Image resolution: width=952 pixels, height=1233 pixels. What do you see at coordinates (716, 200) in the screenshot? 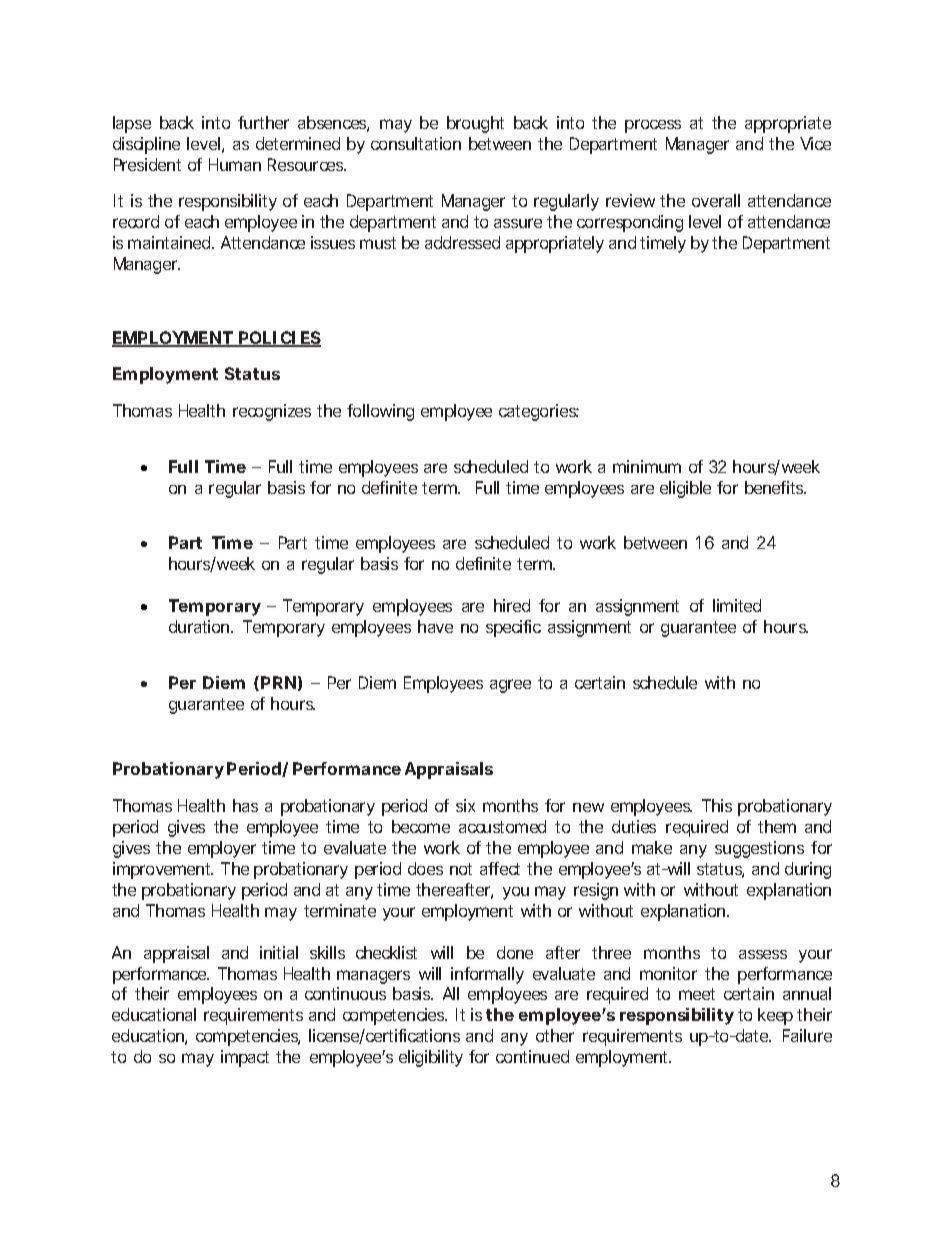
I see `overall` at bounding box center [716, 200].
